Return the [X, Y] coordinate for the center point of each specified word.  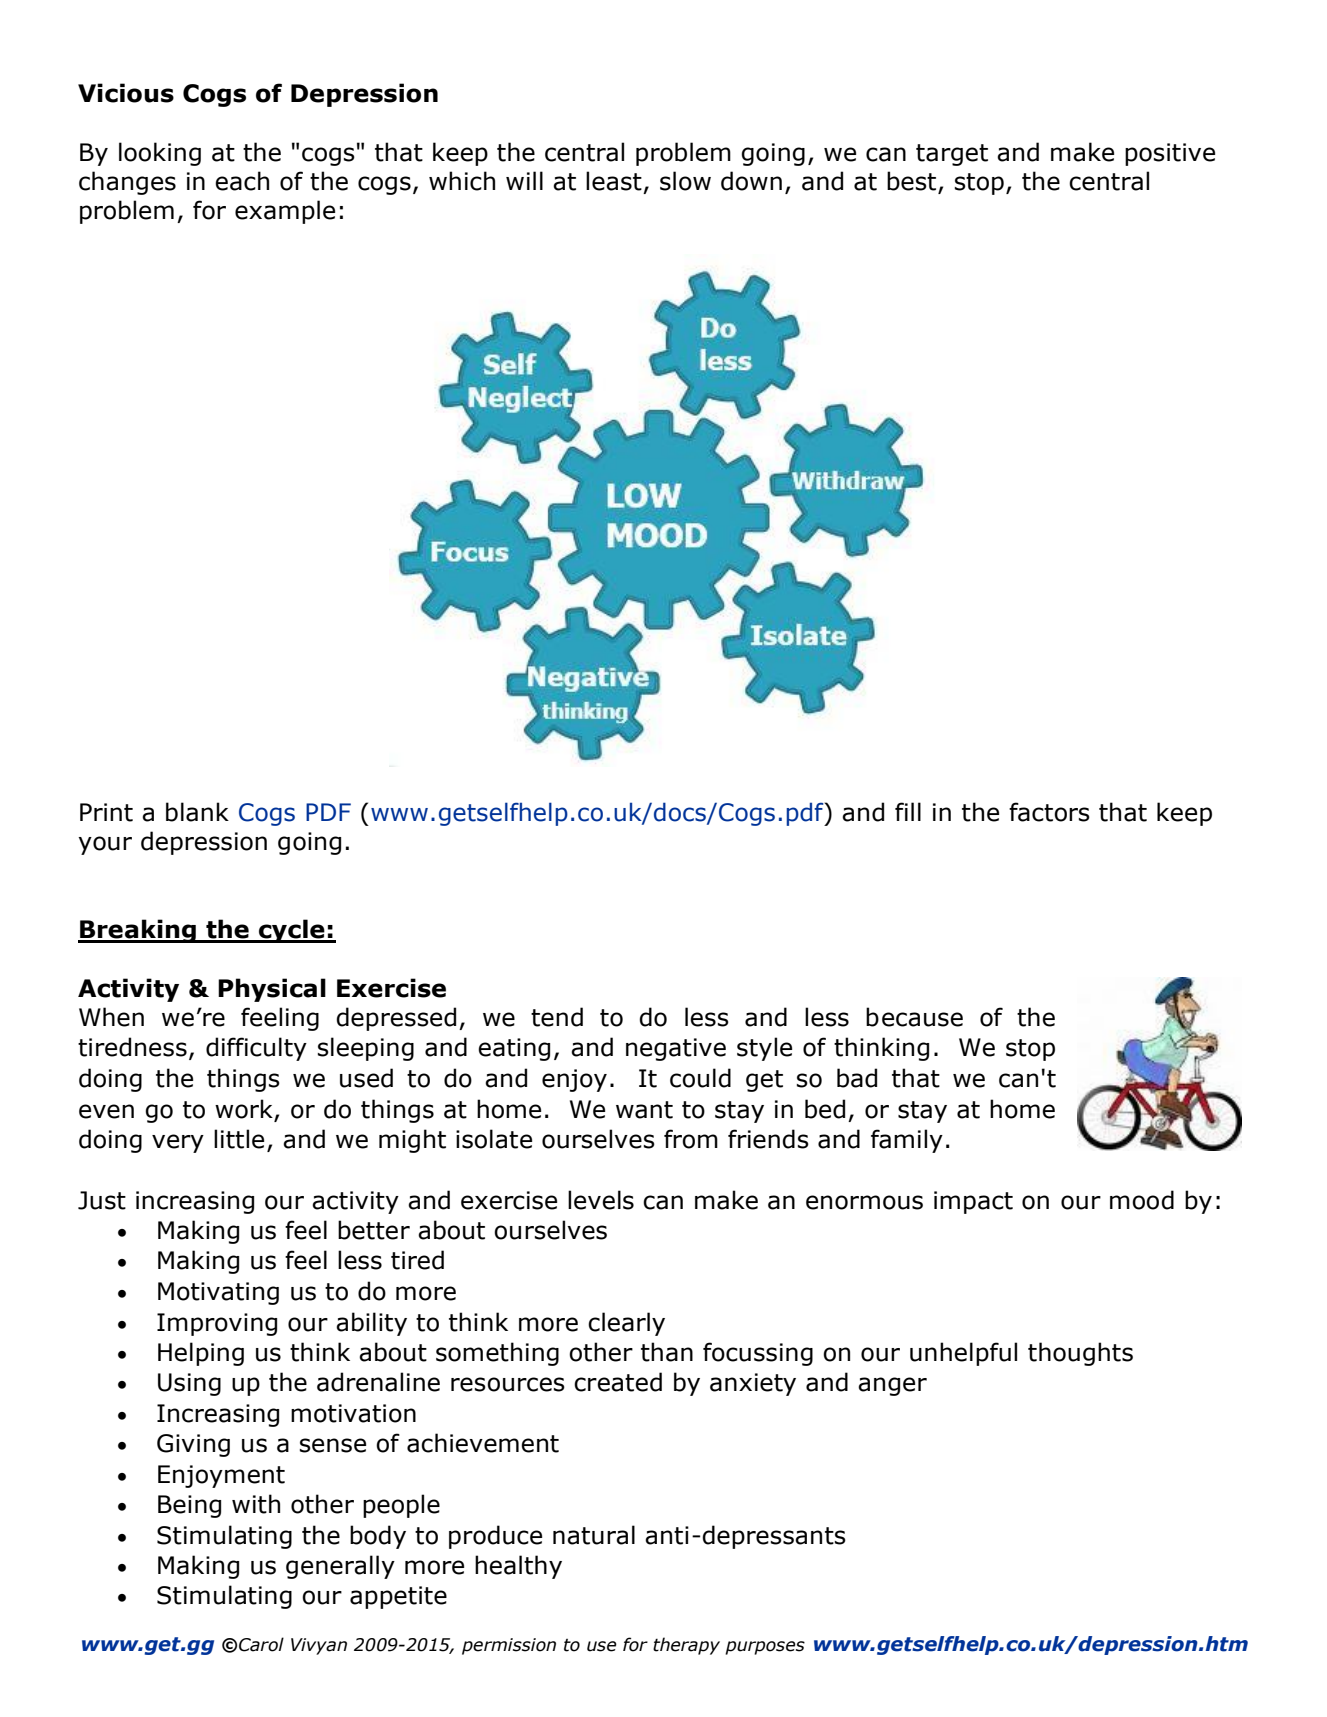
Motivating [218, 1293]
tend [557, 1017]
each [242, 181]
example [285, 212]
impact [973, 1202]
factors [1049, 812]
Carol [261, 1644]
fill [908, 811]
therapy [686, 1646]
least [614, 181]
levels [601, 1200]
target [952, 155]
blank [197, 812]
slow [685, 181]
